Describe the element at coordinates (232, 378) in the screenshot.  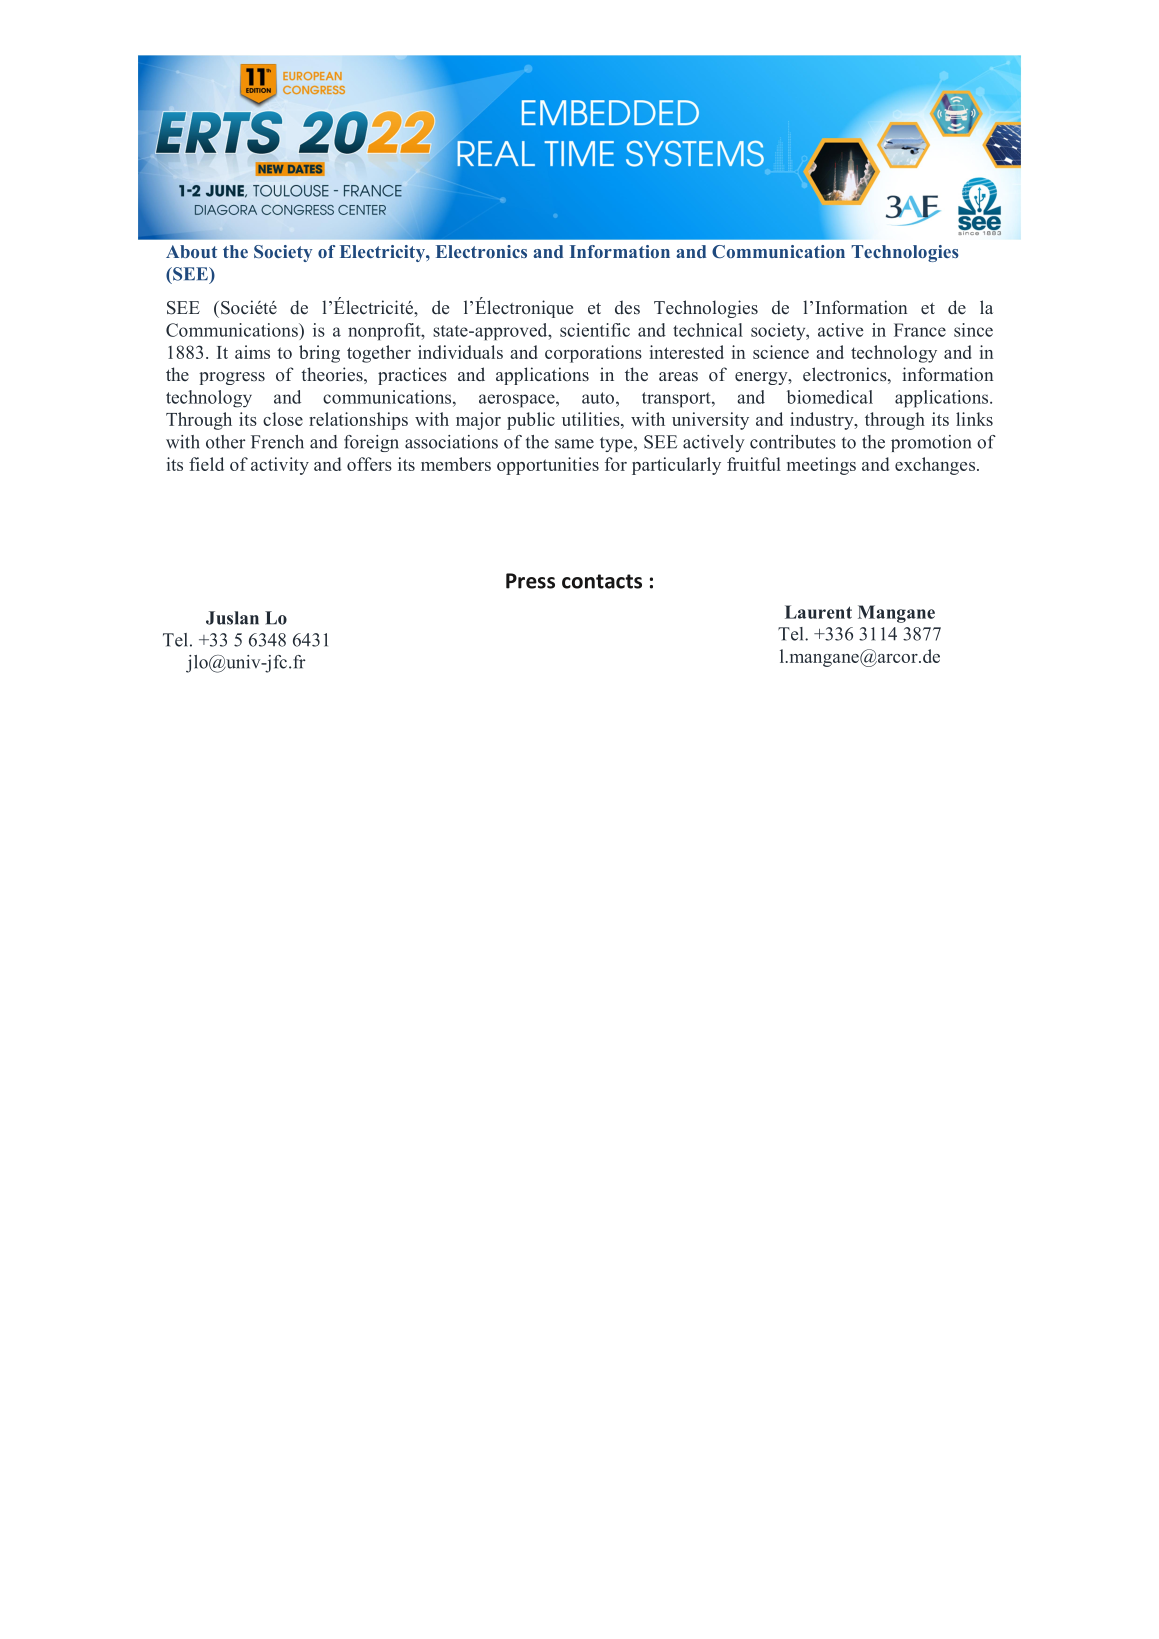
I see `progress` at that location.
